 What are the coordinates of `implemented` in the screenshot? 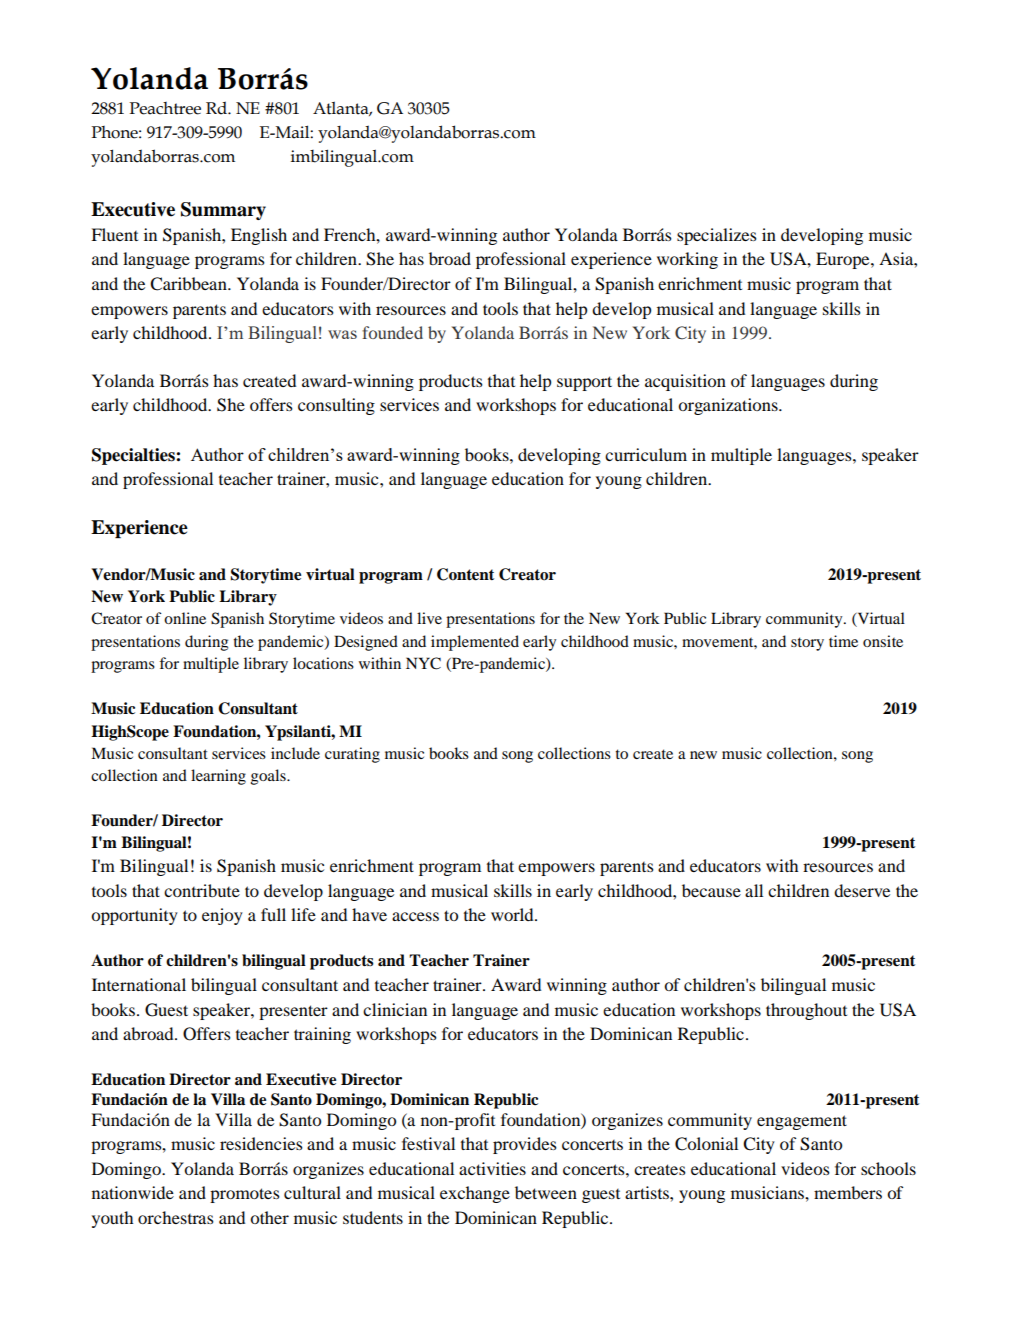 It's located at (475, 643).
